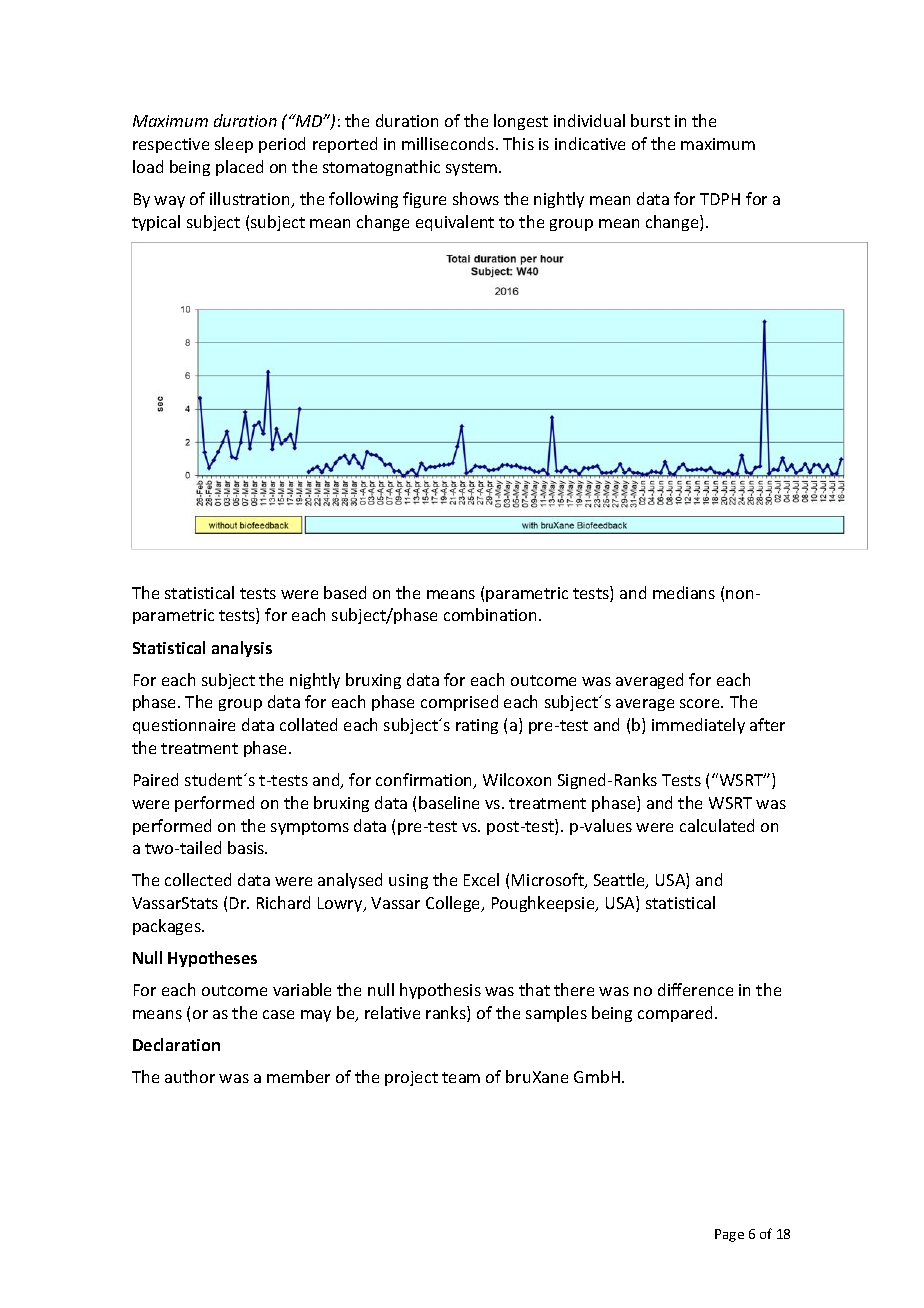 The image size is (924, 1308). Describe the element at coordinates (461, 1077) in the page. I see `team` at that location.
